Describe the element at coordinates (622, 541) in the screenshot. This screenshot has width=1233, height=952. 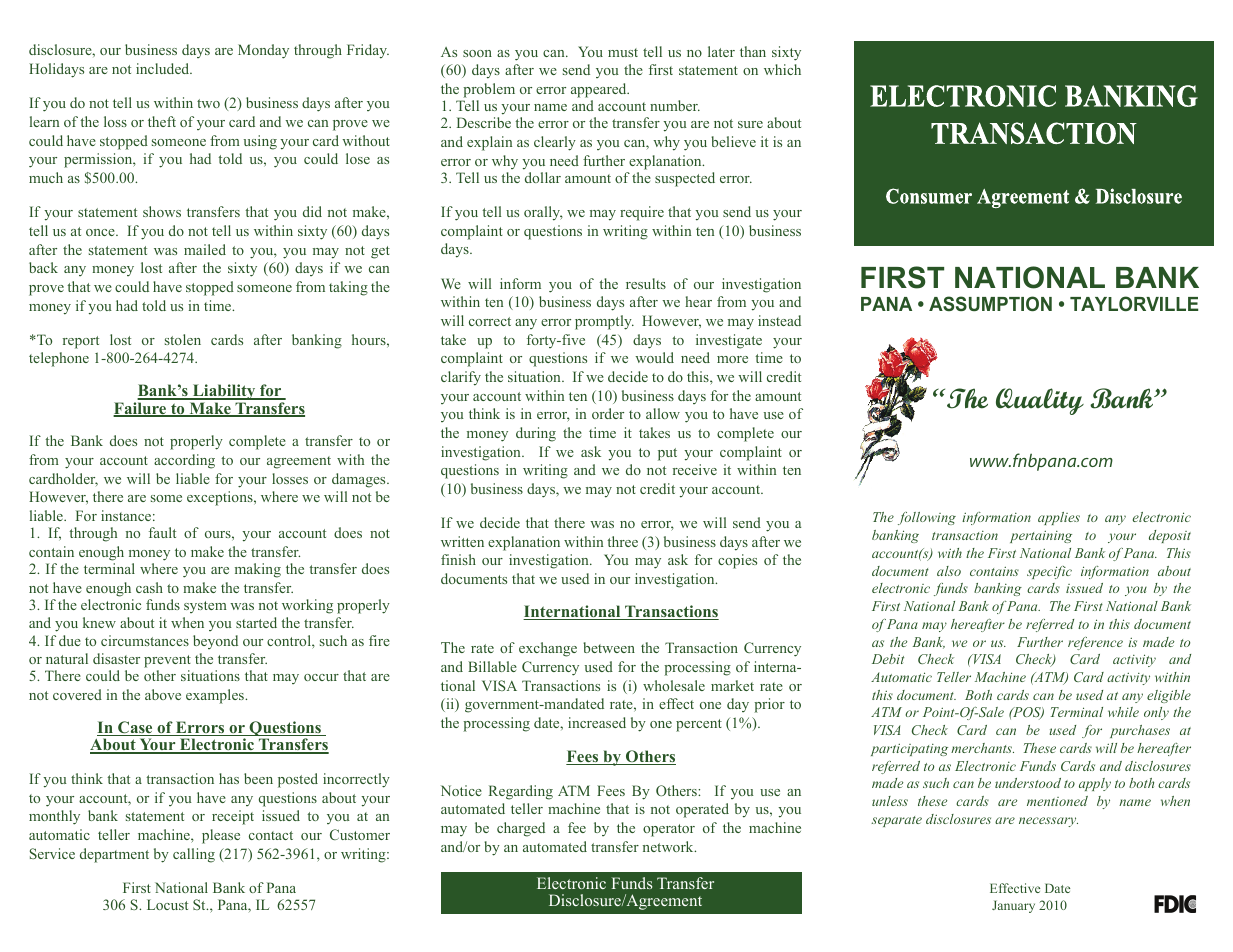
I see `three` at that location.
